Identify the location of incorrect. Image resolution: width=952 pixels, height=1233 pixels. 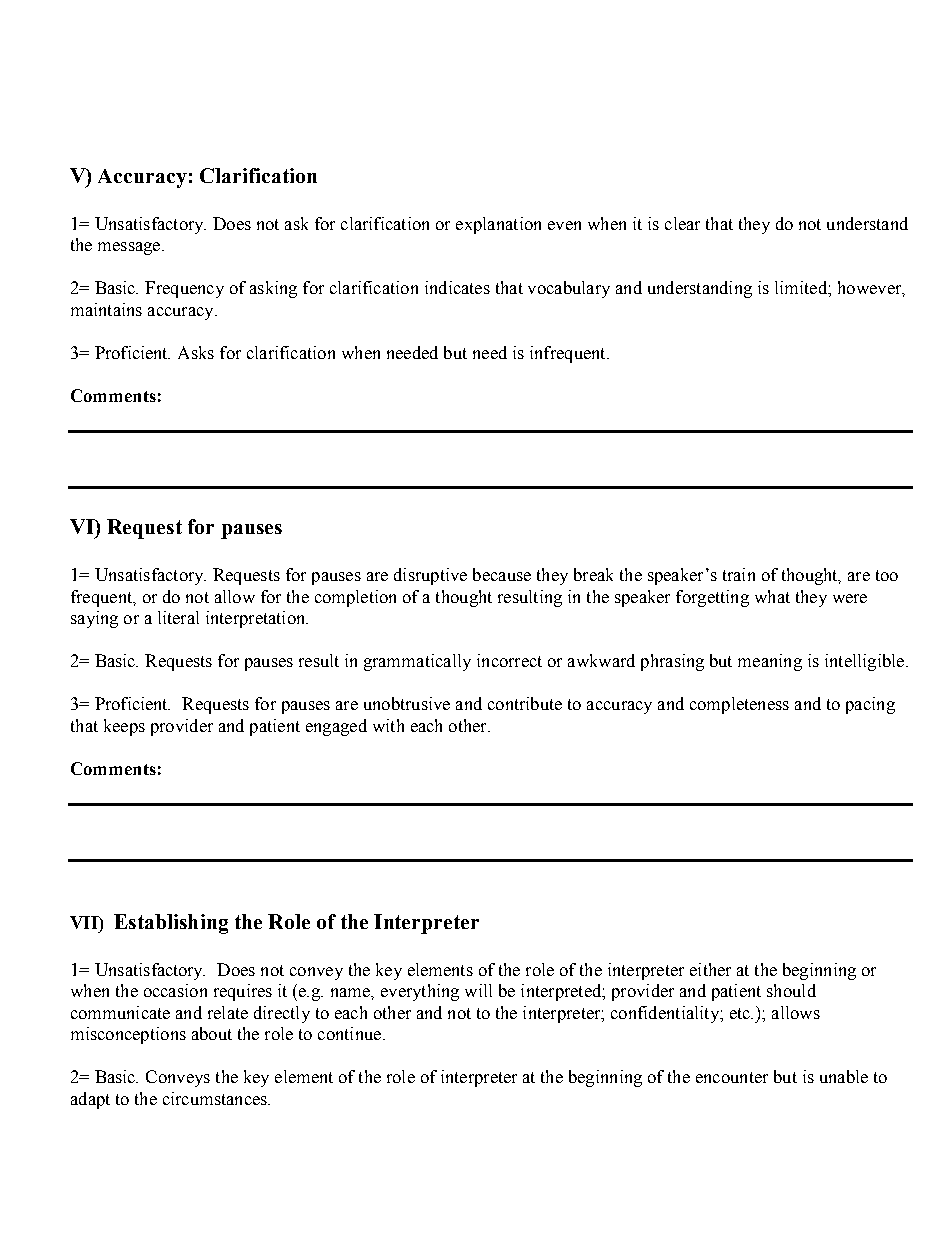
(509, 660).
